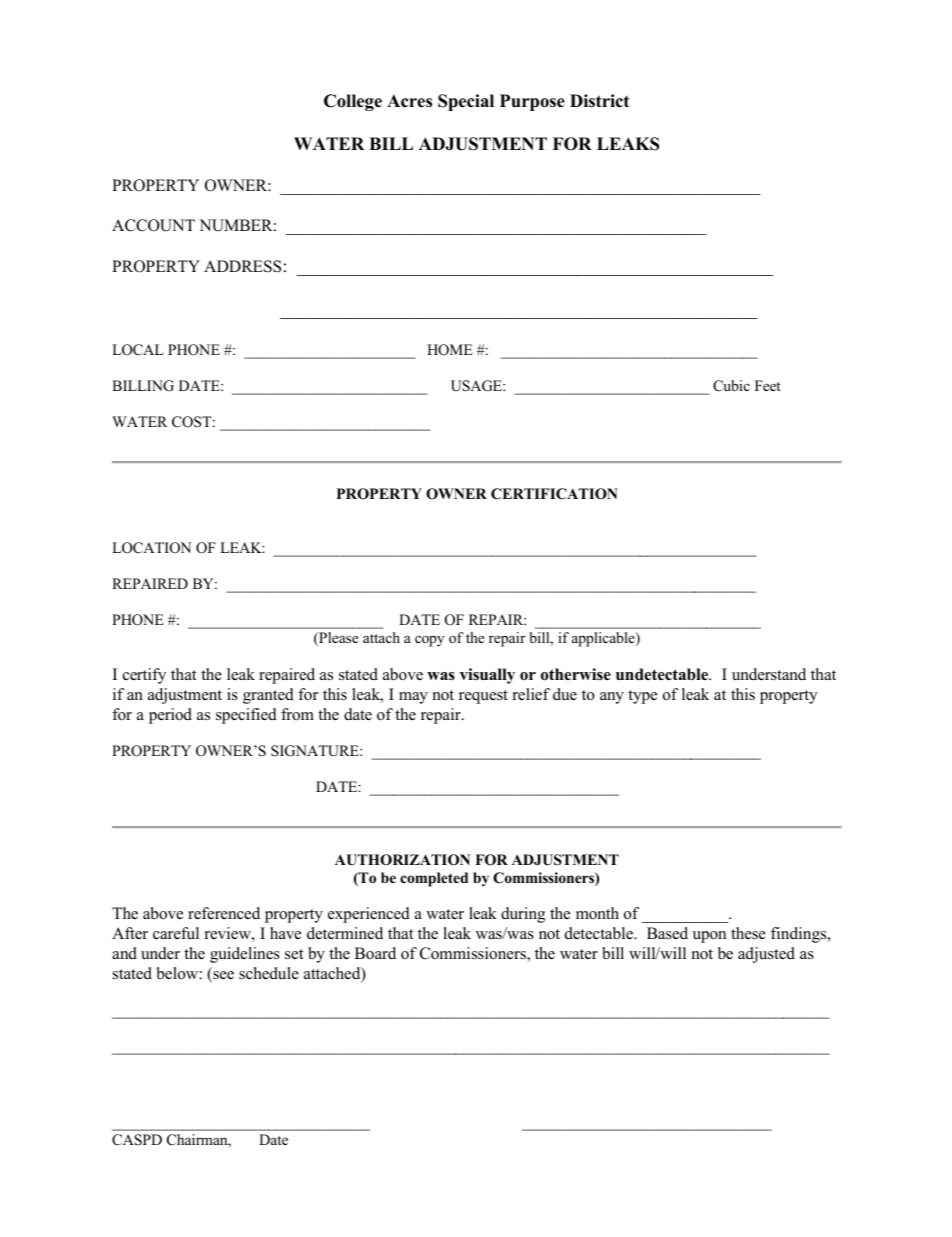 The height and width of the screenshot is (1237, 952). What do you see at coordinates (466, 102) in the screenshot?
I see `Special` at bounding box center [466, 102].
